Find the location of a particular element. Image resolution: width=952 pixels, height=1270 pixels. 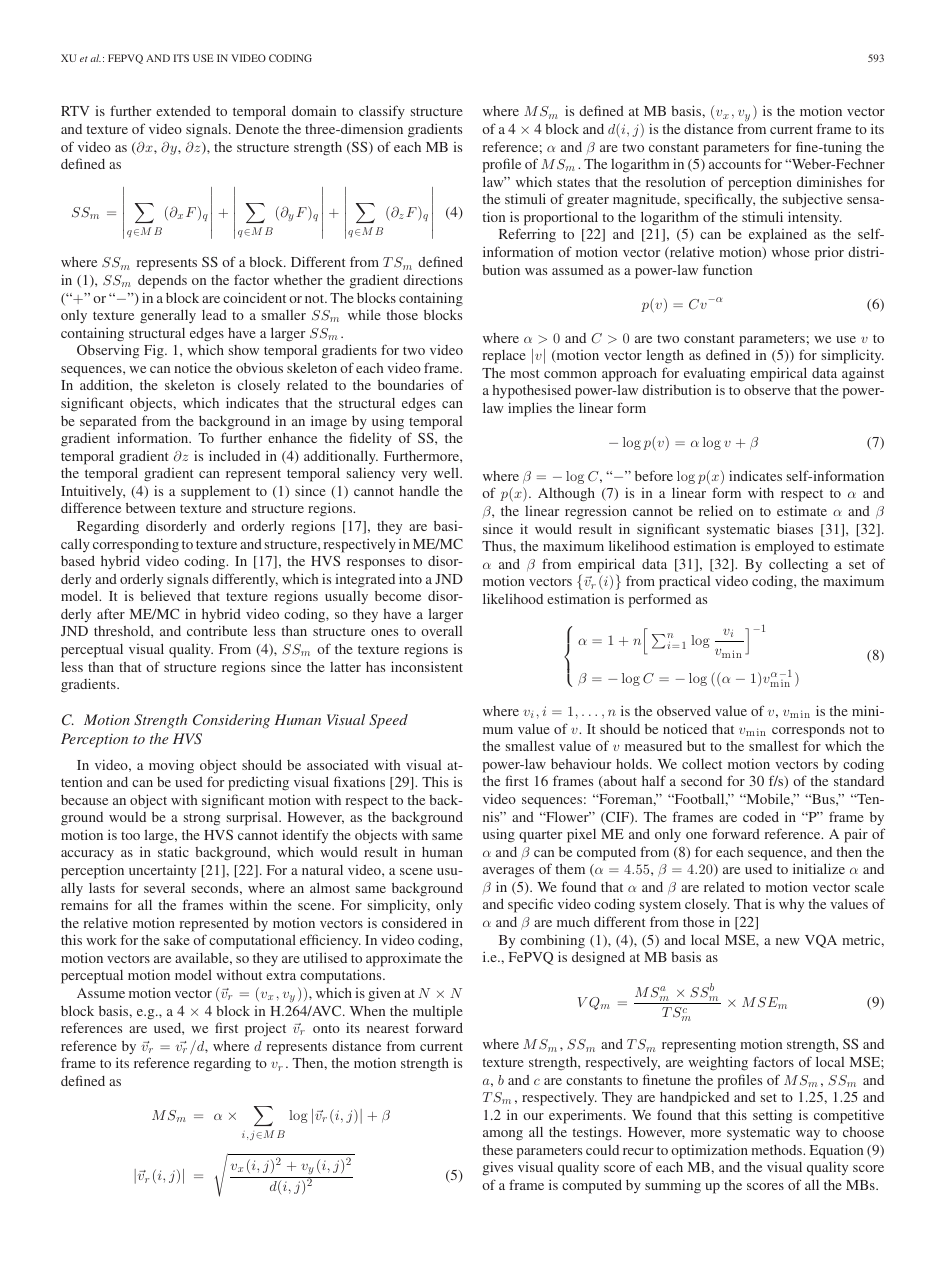

project is located at coordinates (265, 1030).
